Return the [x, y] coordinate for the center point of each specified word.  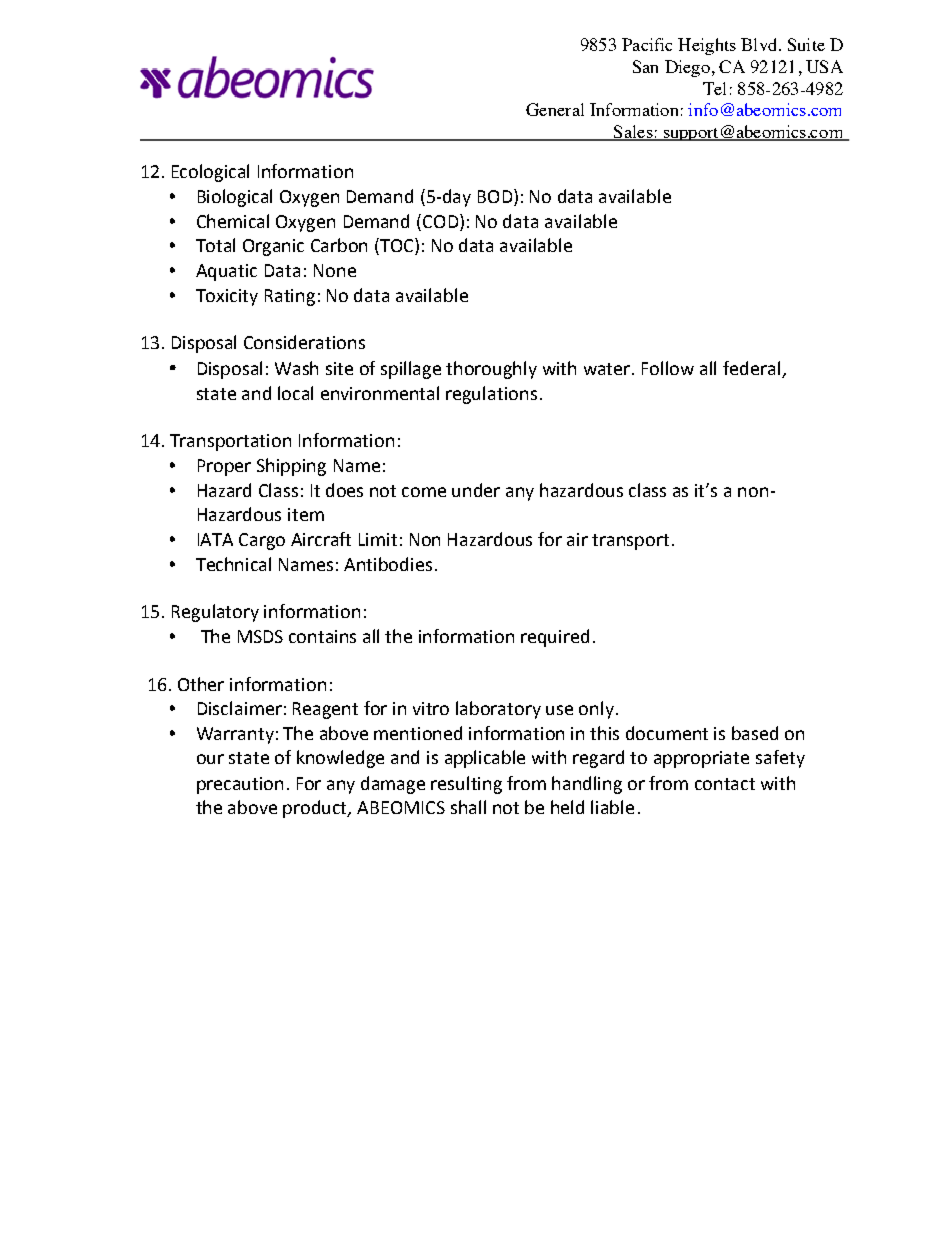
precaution [240, 785]
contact [725, 784]
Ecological [210, 173]
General [555, 109]
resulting [466, 785]
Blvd [760, 44]
